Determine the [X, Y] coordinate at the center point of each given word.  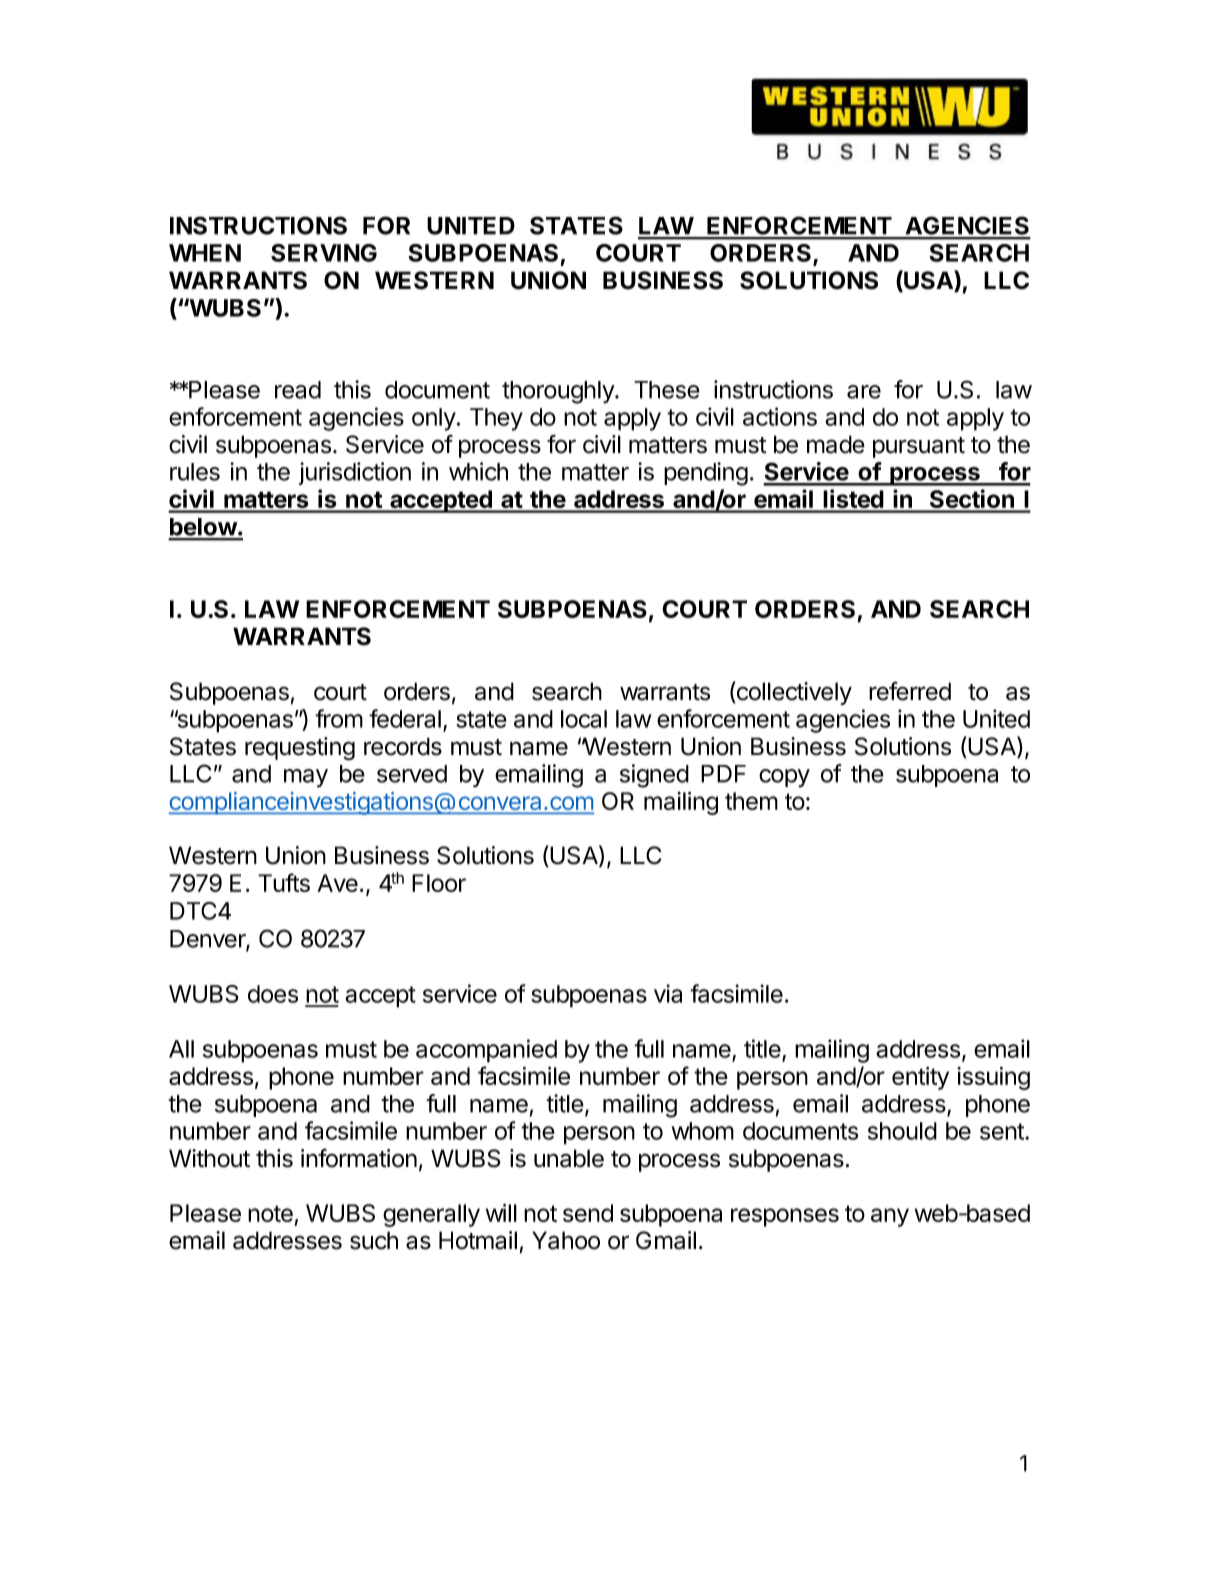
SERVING [324, 253]
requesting [300, 749]
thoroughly [559, 392]
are [864, 392]
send [588, 1213]
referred [910, 691]
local [584, 719]
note [270, 1213]
